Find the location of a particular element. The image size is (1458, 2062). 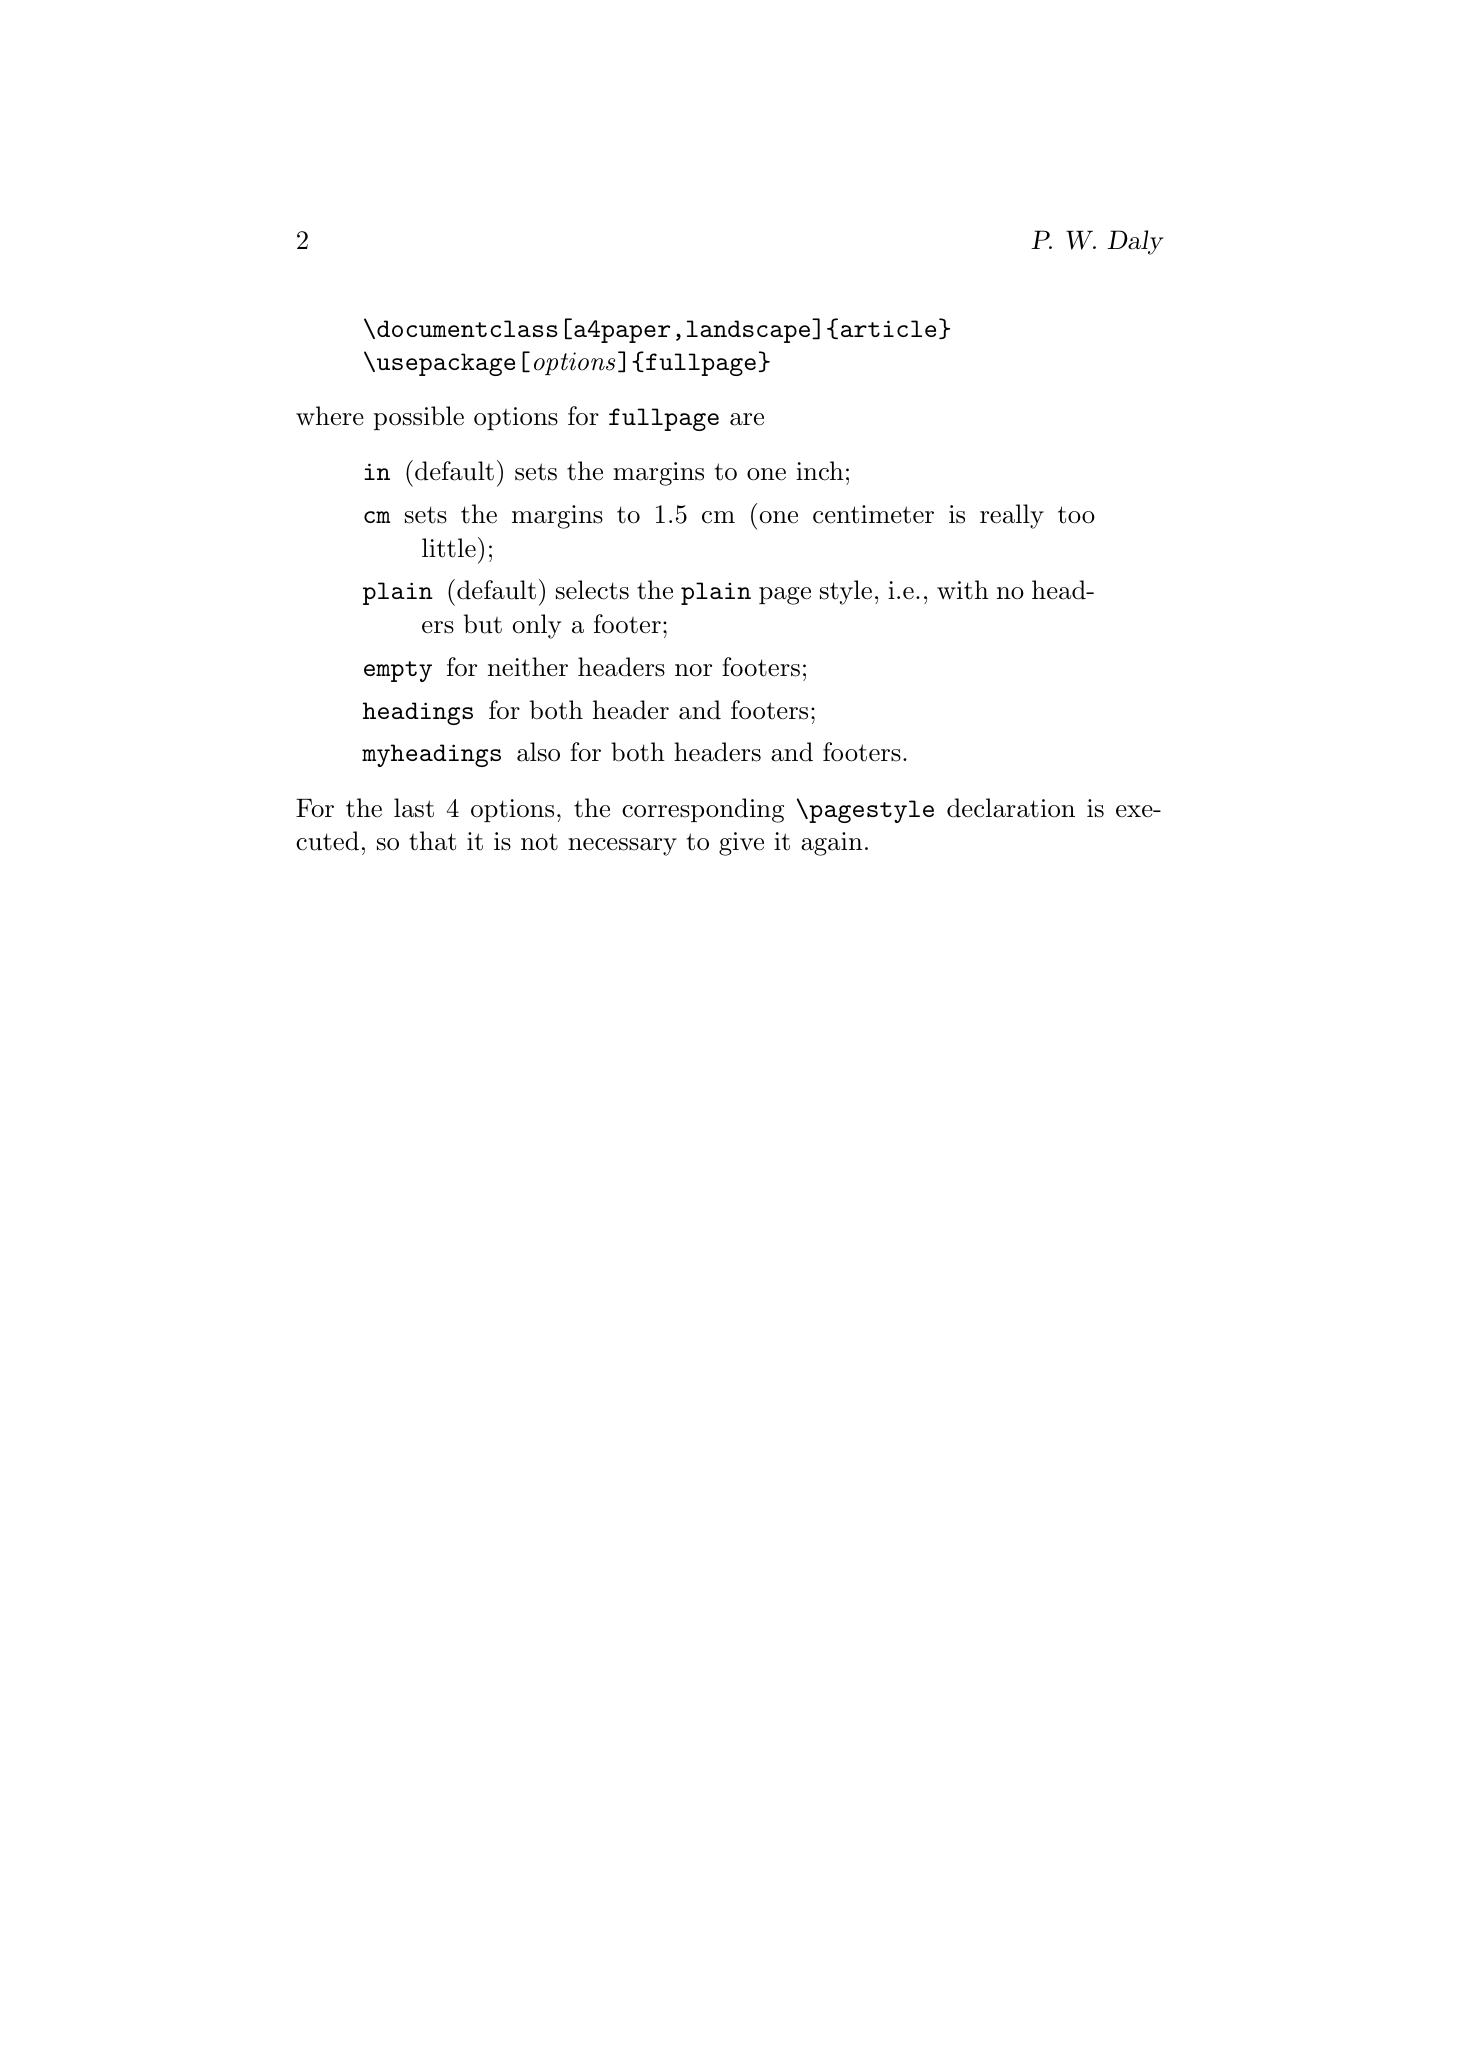

give is located at coordinates (741, 844).
